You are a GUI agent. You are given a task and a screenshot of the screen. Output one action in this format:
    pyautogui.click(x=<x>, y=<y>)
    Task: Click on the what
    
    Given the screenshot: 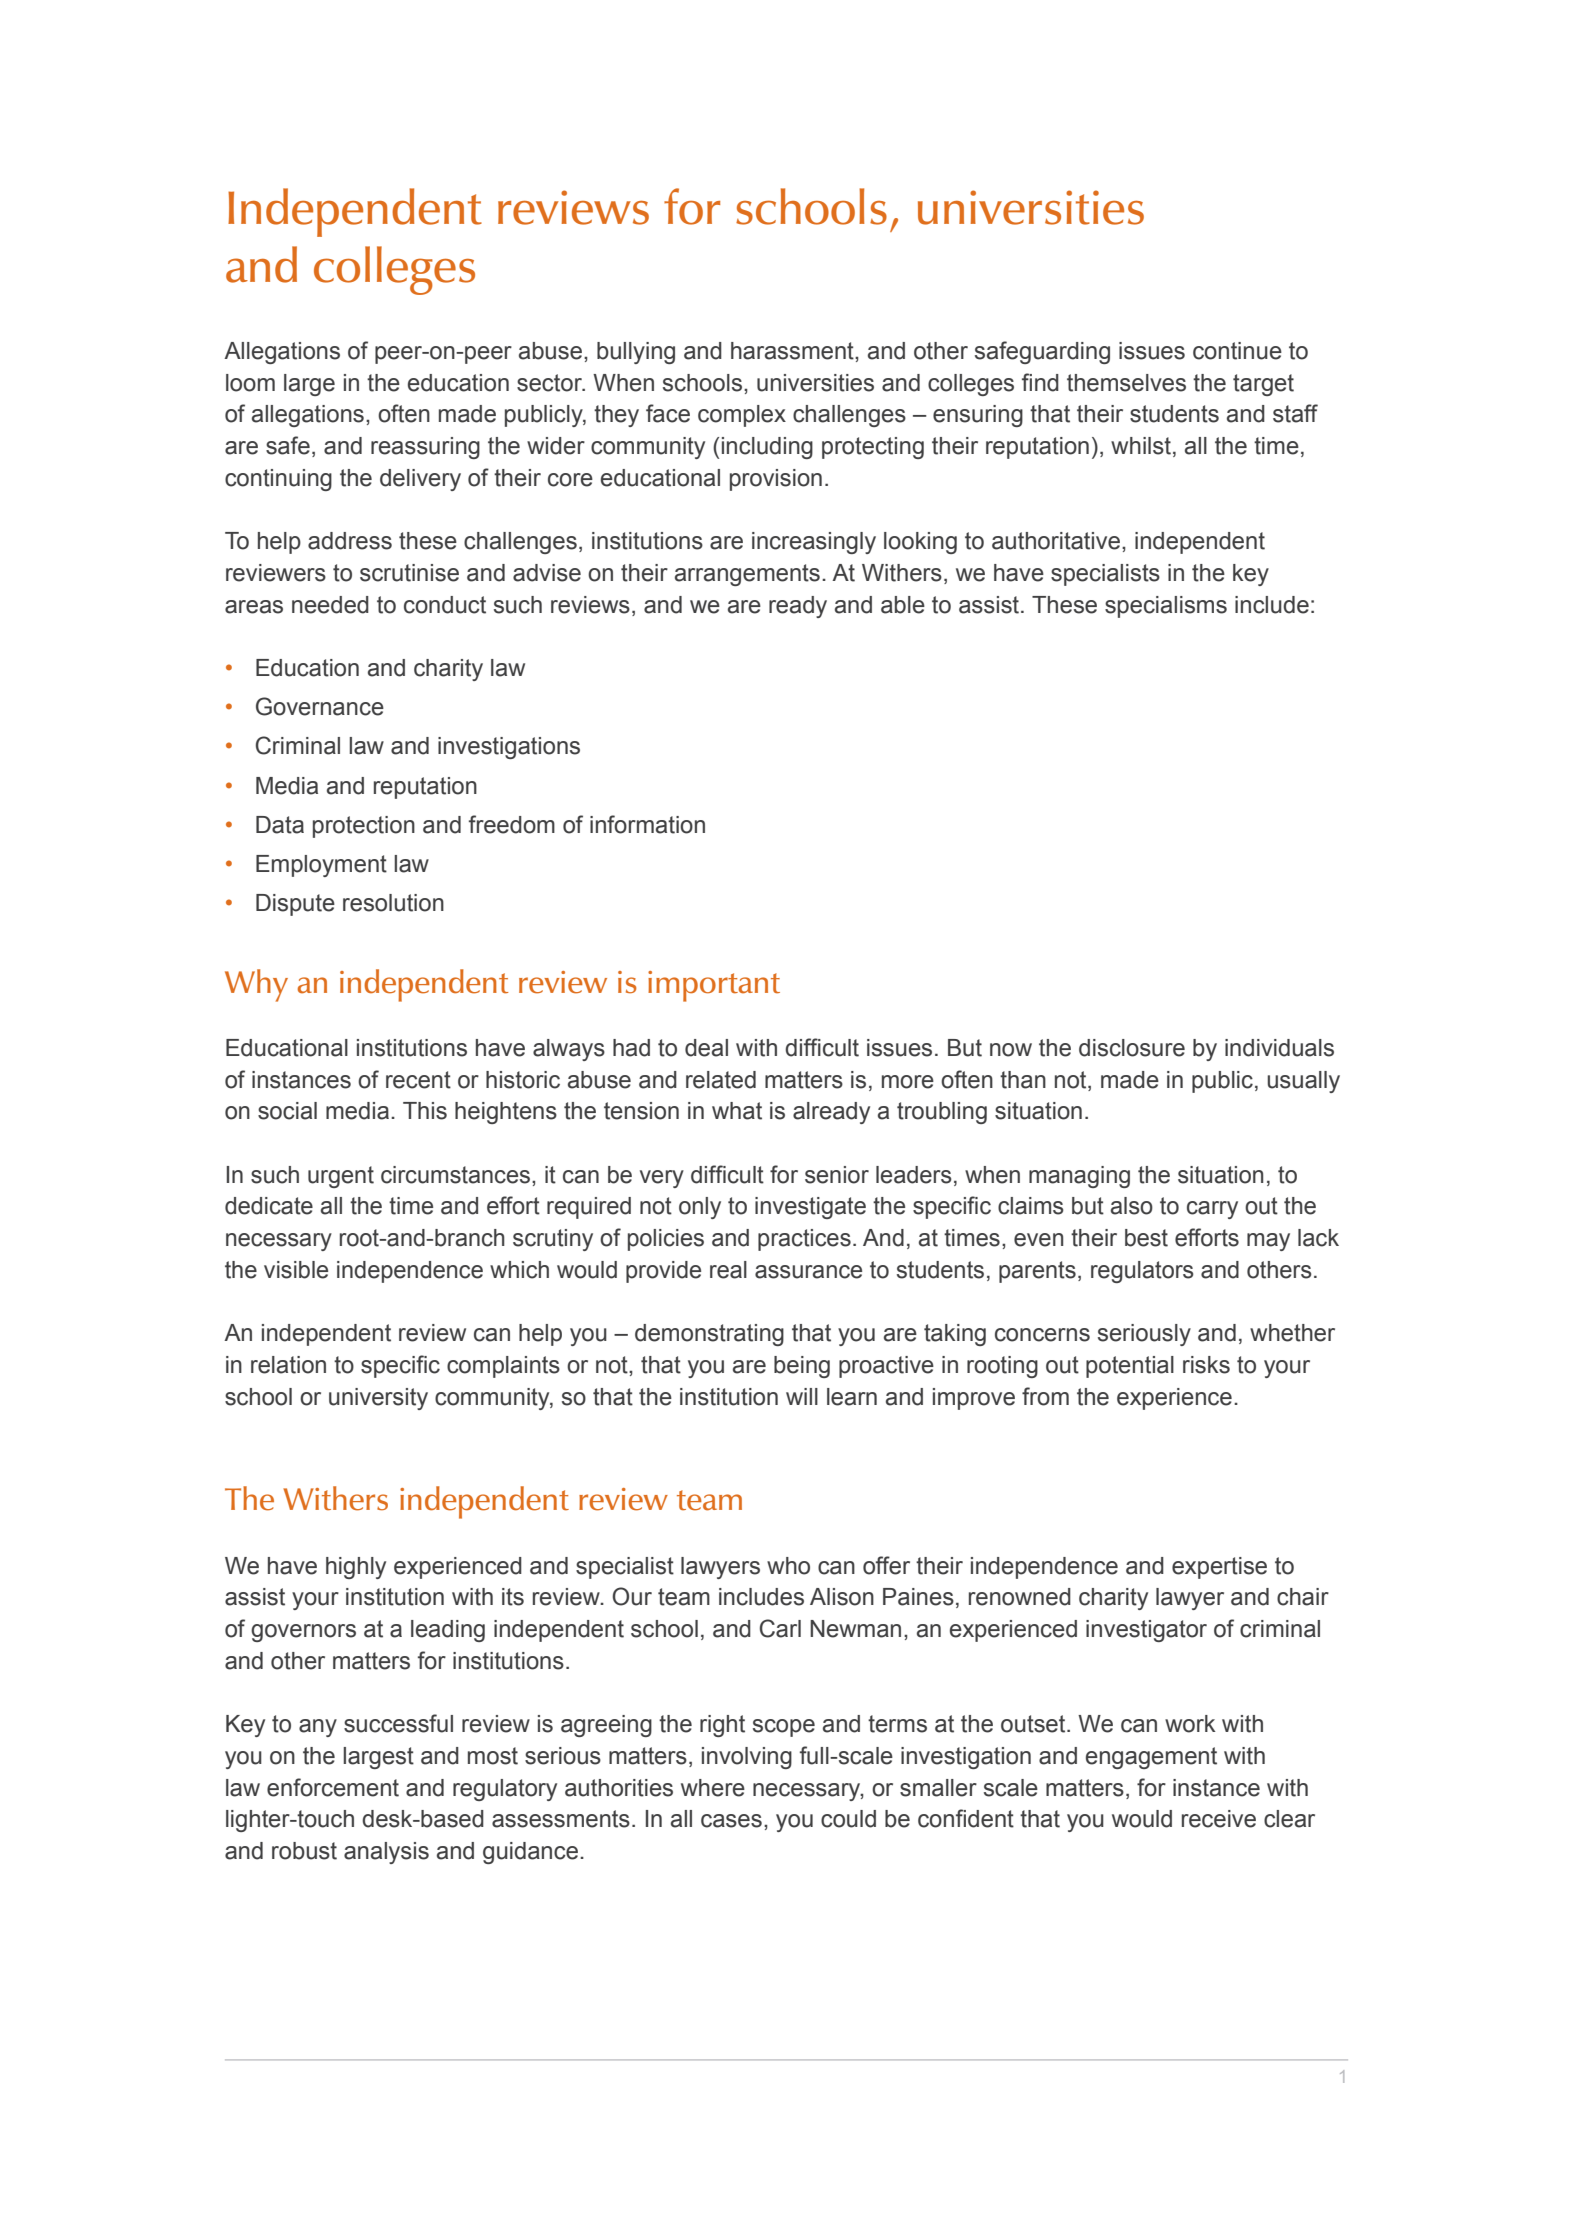 What is the action you would take?
    pyautogui.click(x=737, y=1111)
